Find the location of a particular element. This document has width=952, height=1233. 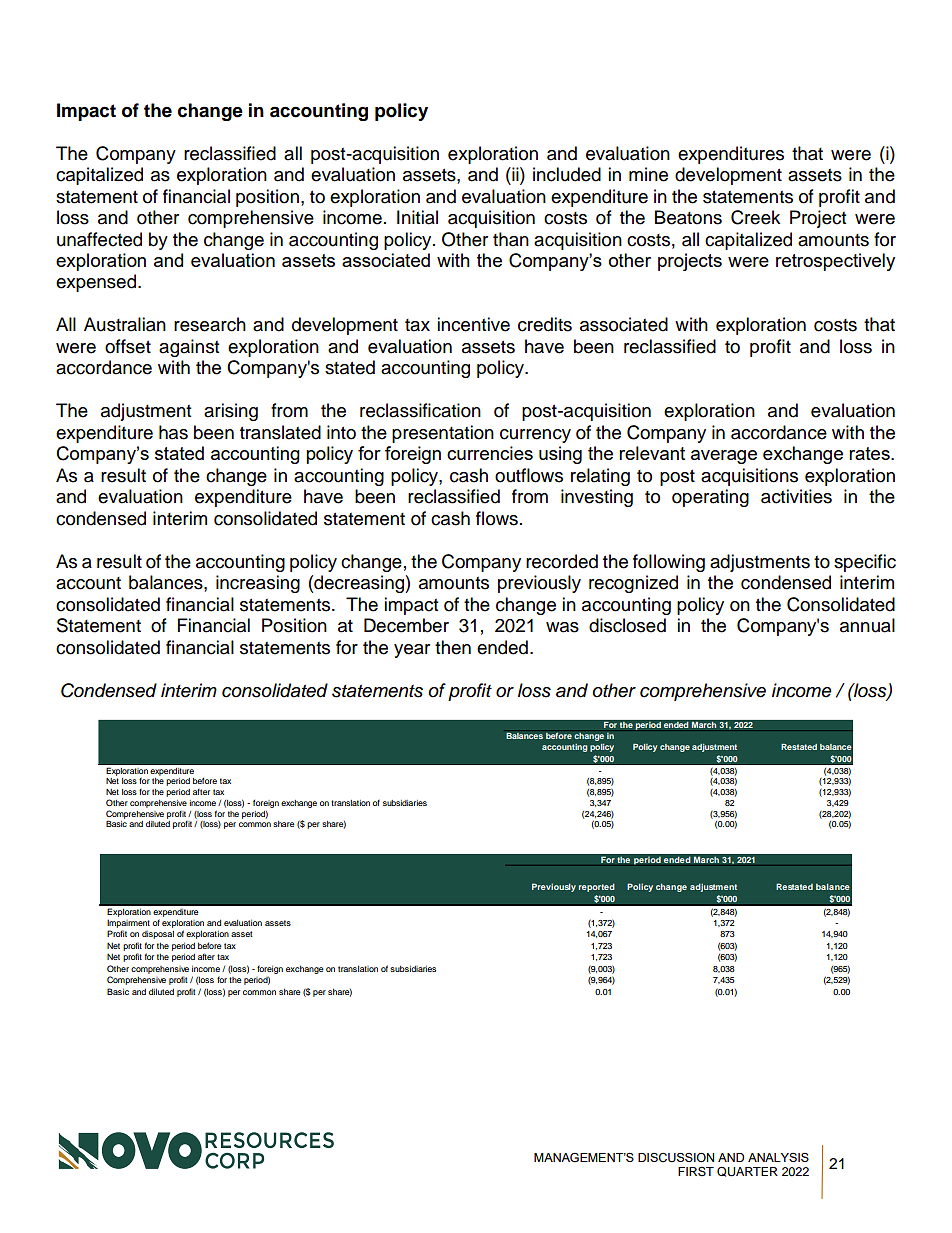

annual is located at coordinates (867, 625).
